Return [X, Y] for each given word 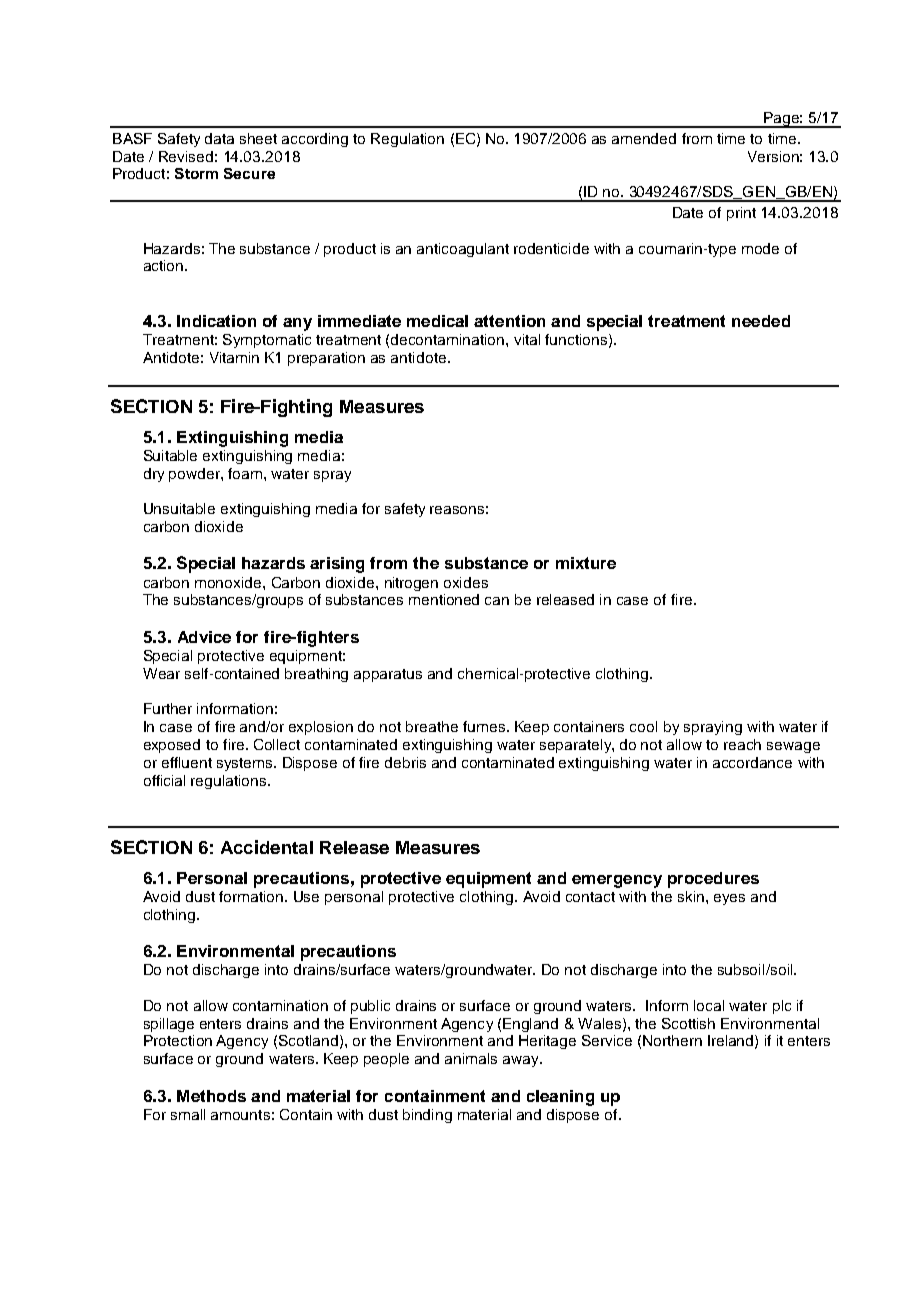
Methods [211, 1096]
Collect [277, 744]
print [741, 214]
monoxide [229, 582]
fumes [484, 726]
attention [509, 321]
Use [306, 896]
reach [742, 744]
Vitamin [234, 357]
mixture [586, 563]
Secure [249, 173]
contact [590, 897]
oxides [466, 582]
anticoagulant [463, 250]
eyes [729, 899]
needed [761, 321]
